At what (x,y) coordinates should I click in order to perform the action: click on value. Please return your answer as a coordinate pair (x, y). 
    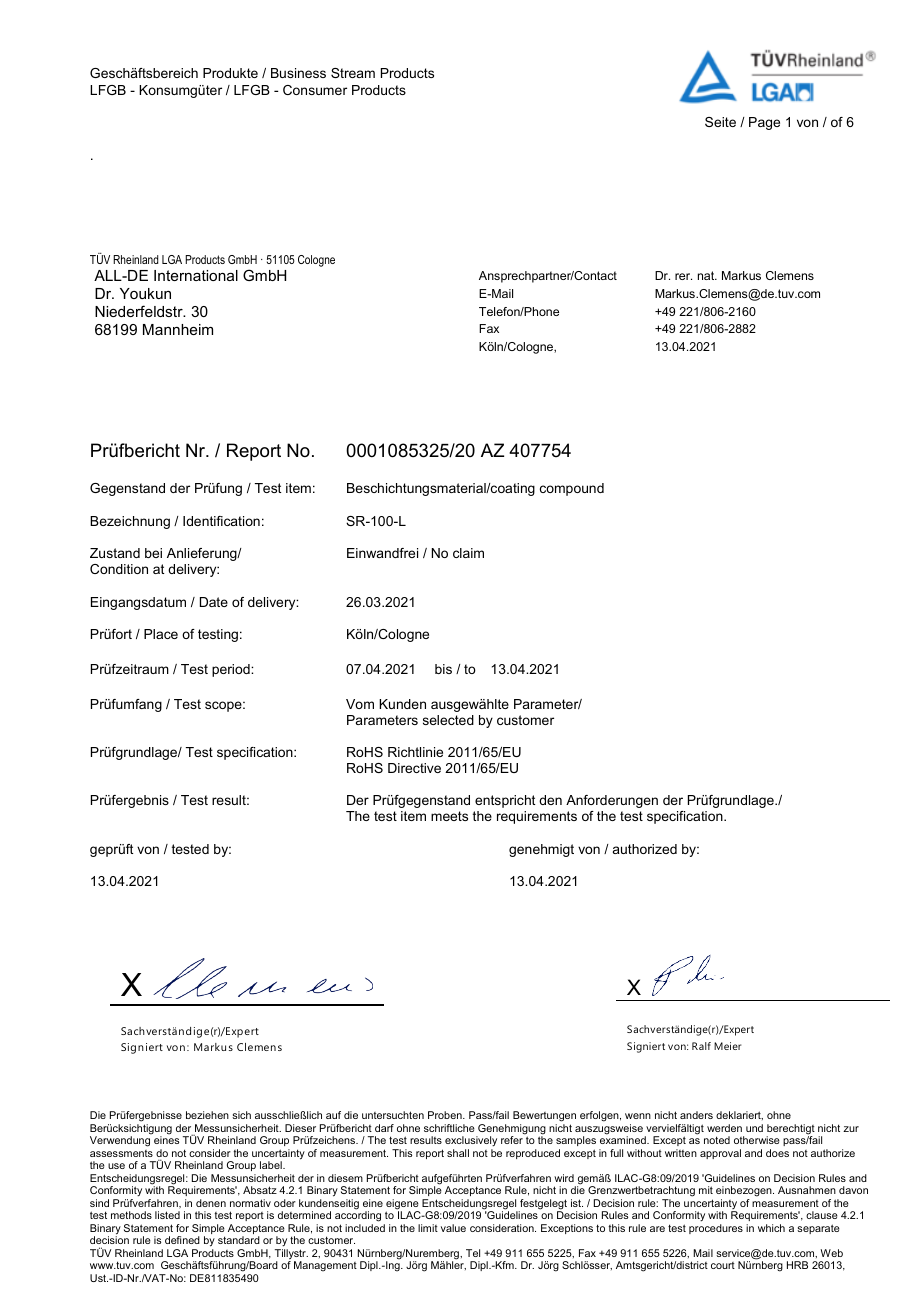
    Looking at the image, I should click on (453, 1228).
